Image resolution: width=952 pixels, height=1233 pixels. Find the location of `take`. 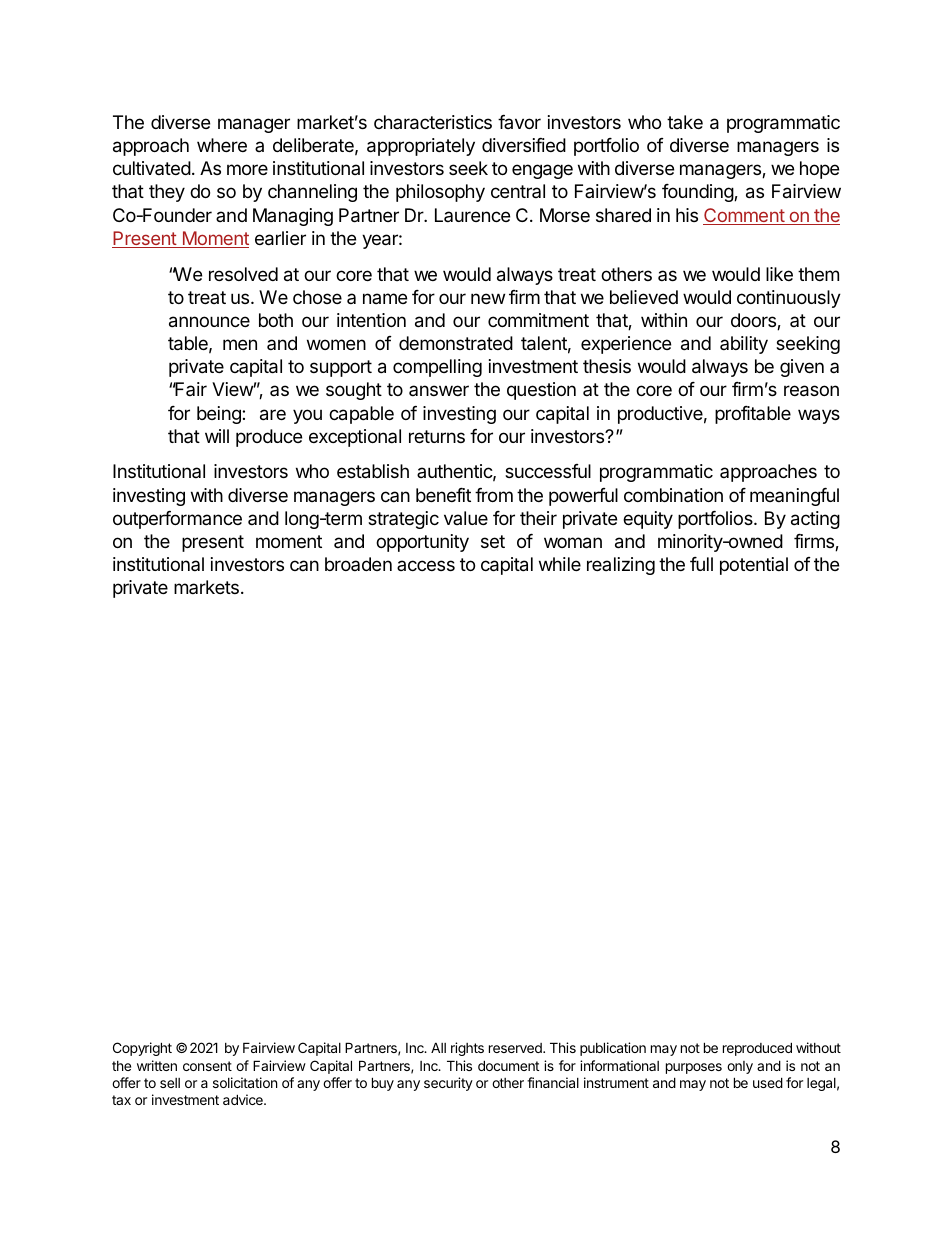

take is located at coordinates (685, 122).
